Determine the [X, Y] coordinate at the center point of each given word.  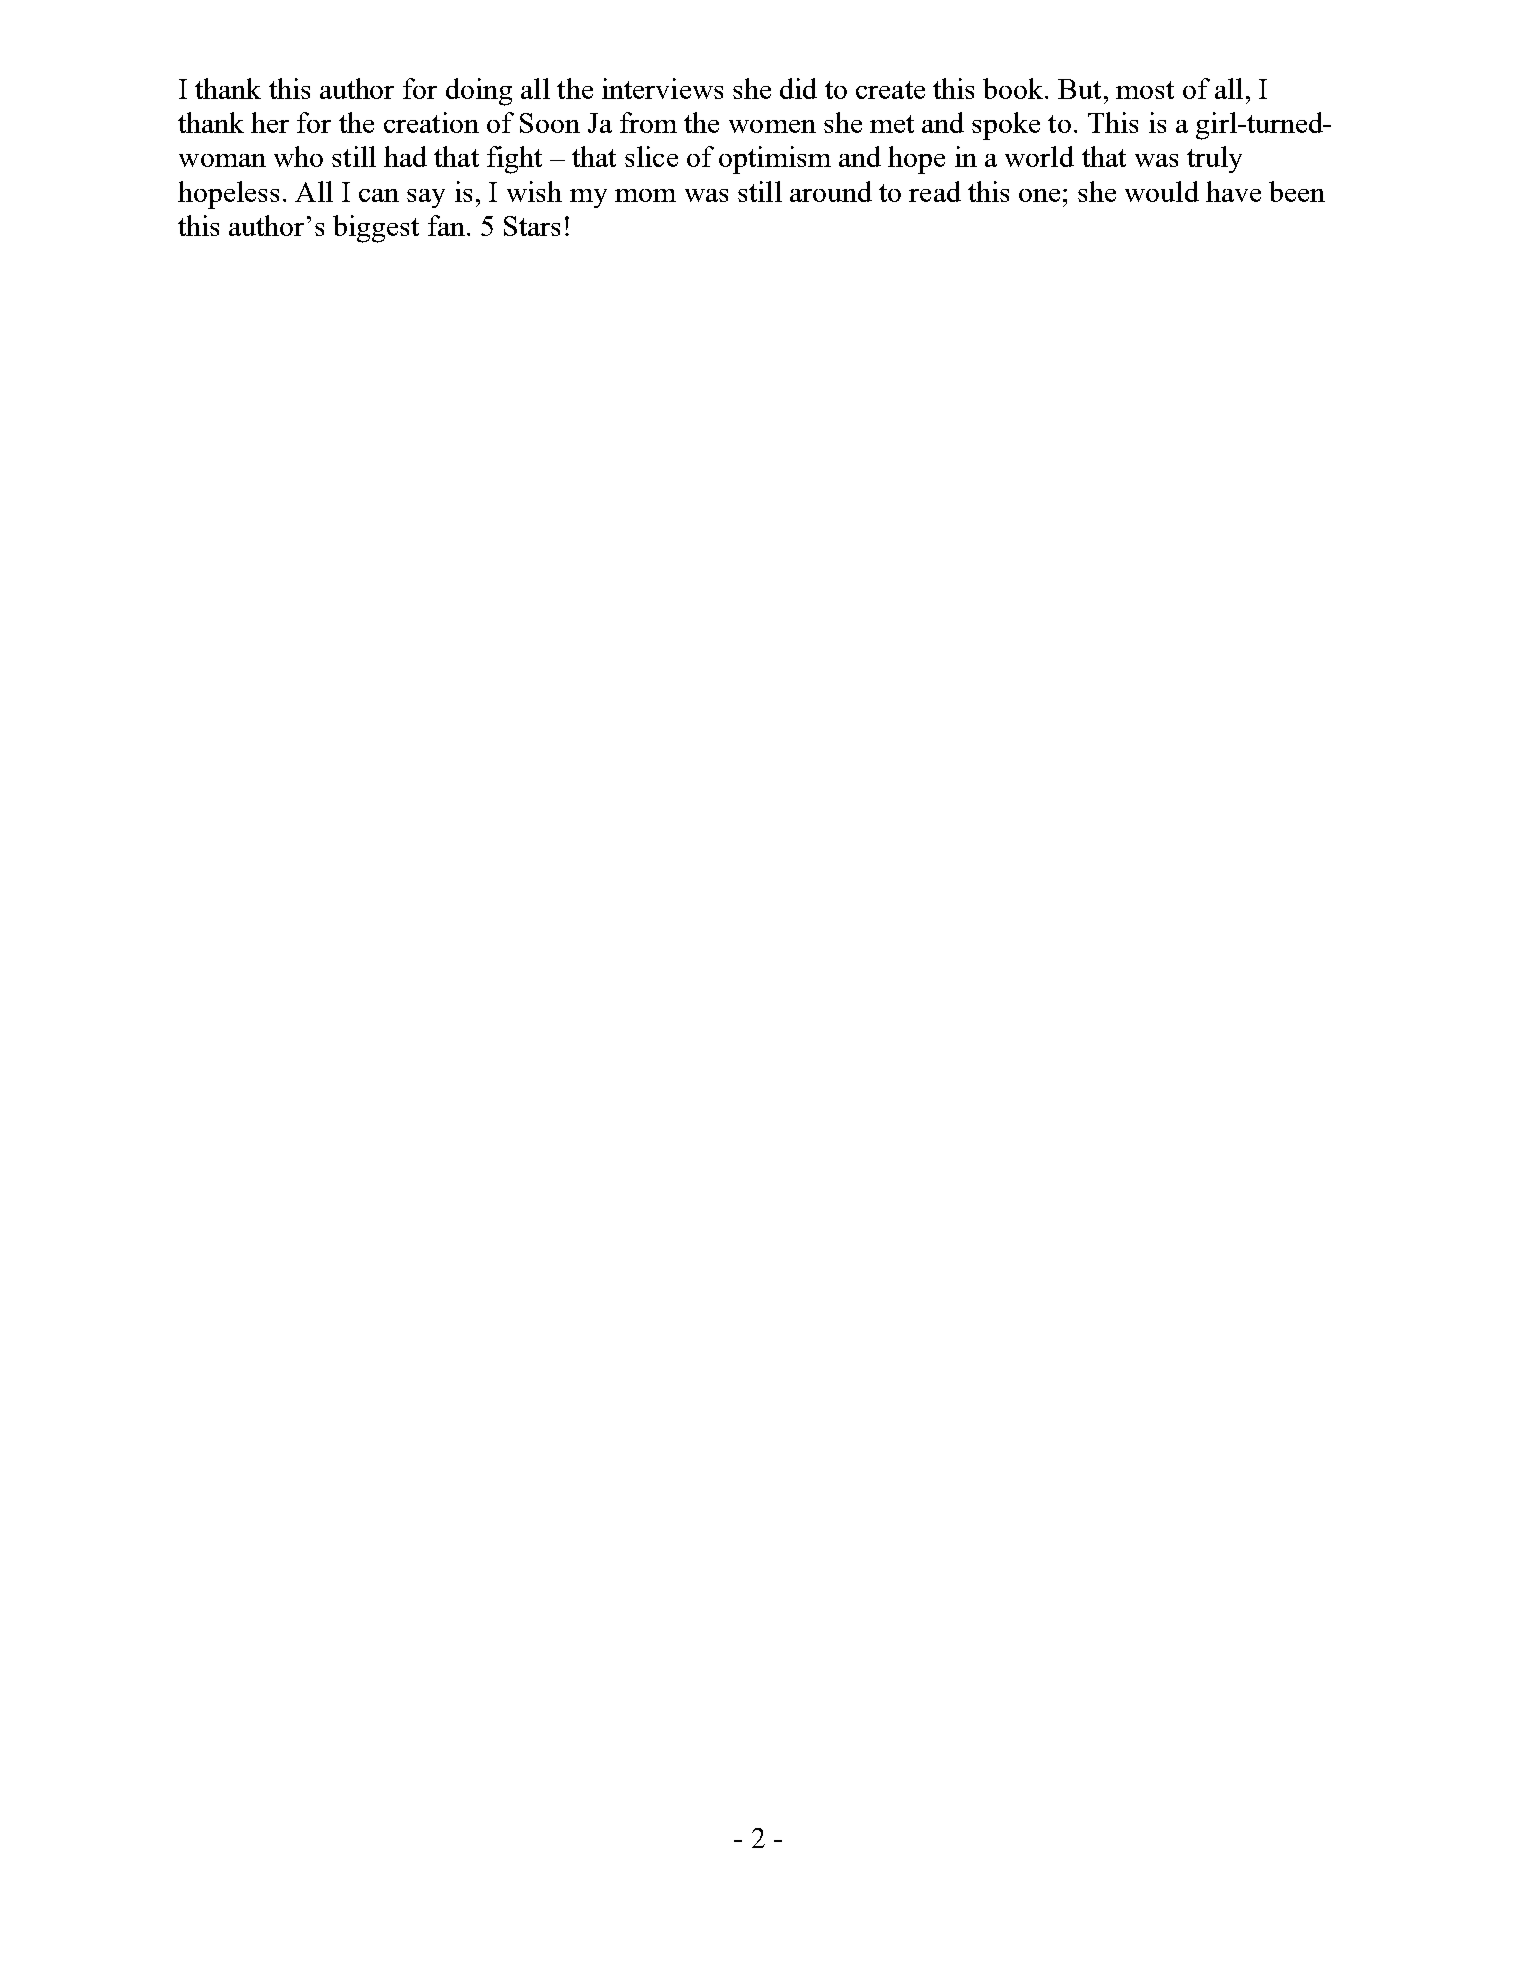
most [1145, 90]
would [1162, 191]
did [798, 88]
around [831, 191]
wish [534, 191]
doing [479, 92]
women [772, 126]
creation [431, 122]
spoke [1006, 126]
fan [446, 225]
